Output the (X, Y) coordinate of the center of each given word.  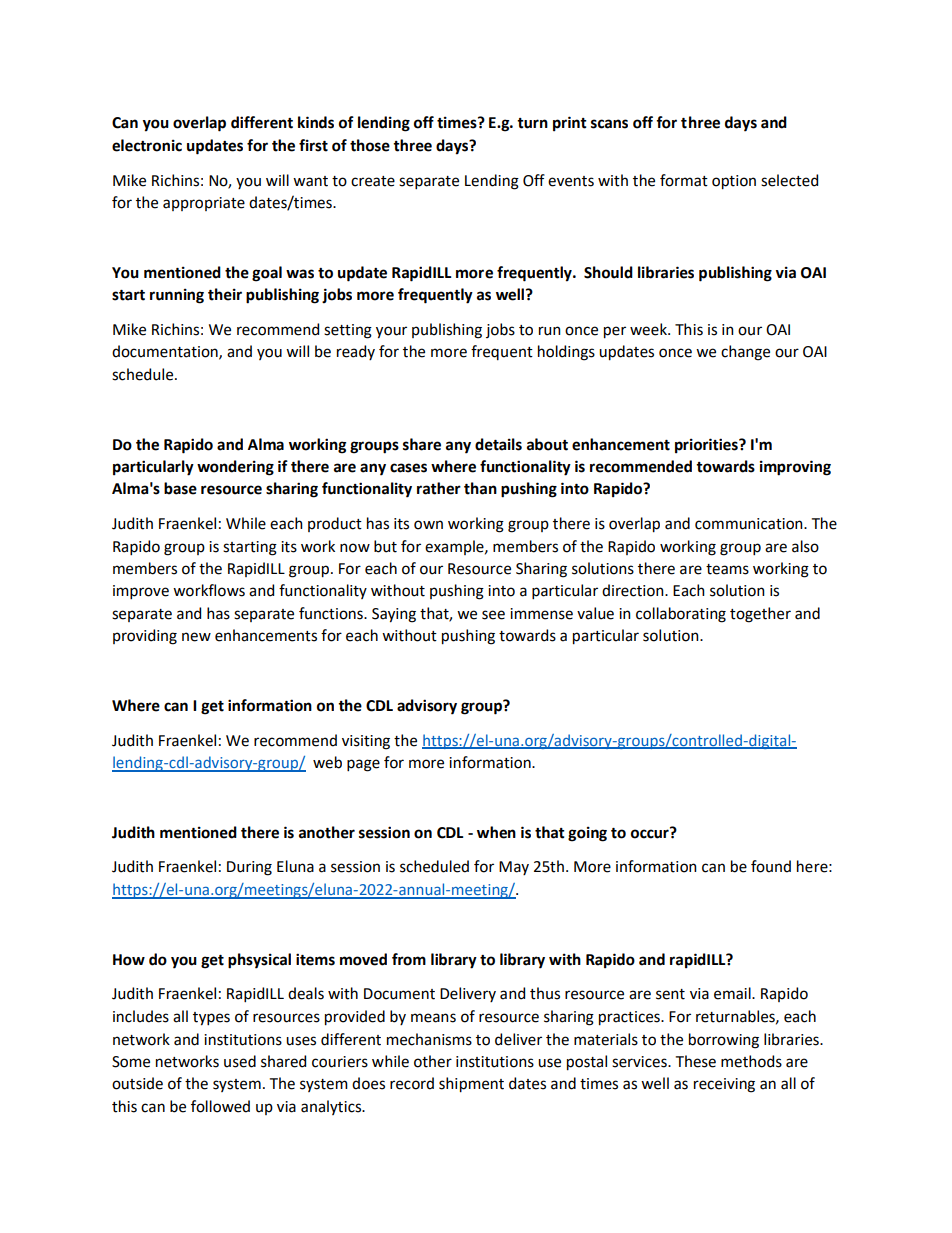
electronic (147, 145)
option (734, 182)
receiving (724, 1085)
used (240, 1061)
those (370, 145)
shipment (471, 1085)
